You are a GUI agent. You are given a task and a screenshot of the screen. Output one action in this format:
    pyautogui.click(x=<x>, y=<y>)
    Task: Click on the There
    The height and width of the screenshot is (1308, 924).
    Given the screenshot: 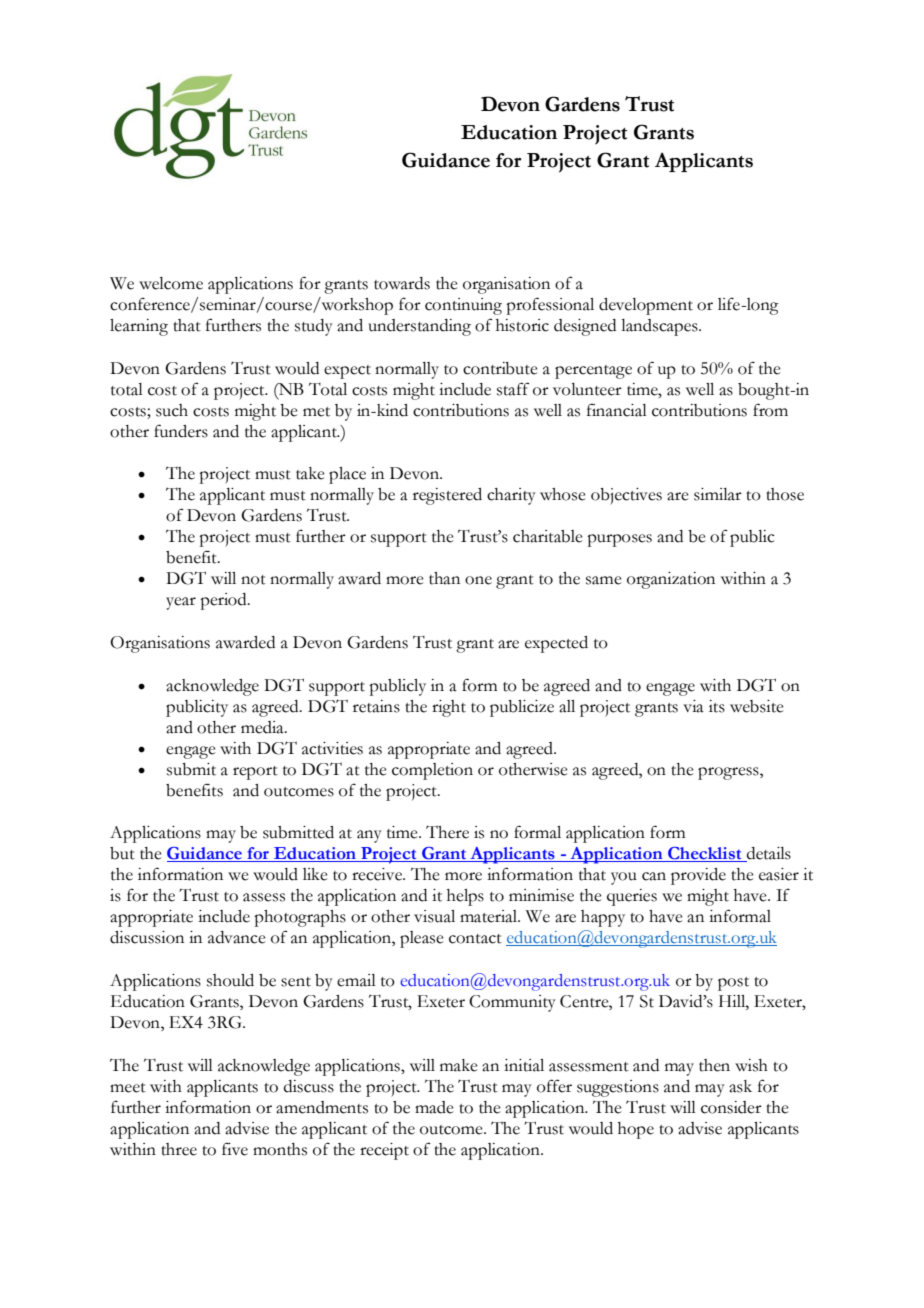 What is the action you would take?
    pyautogui.click(x=447, y=832)
